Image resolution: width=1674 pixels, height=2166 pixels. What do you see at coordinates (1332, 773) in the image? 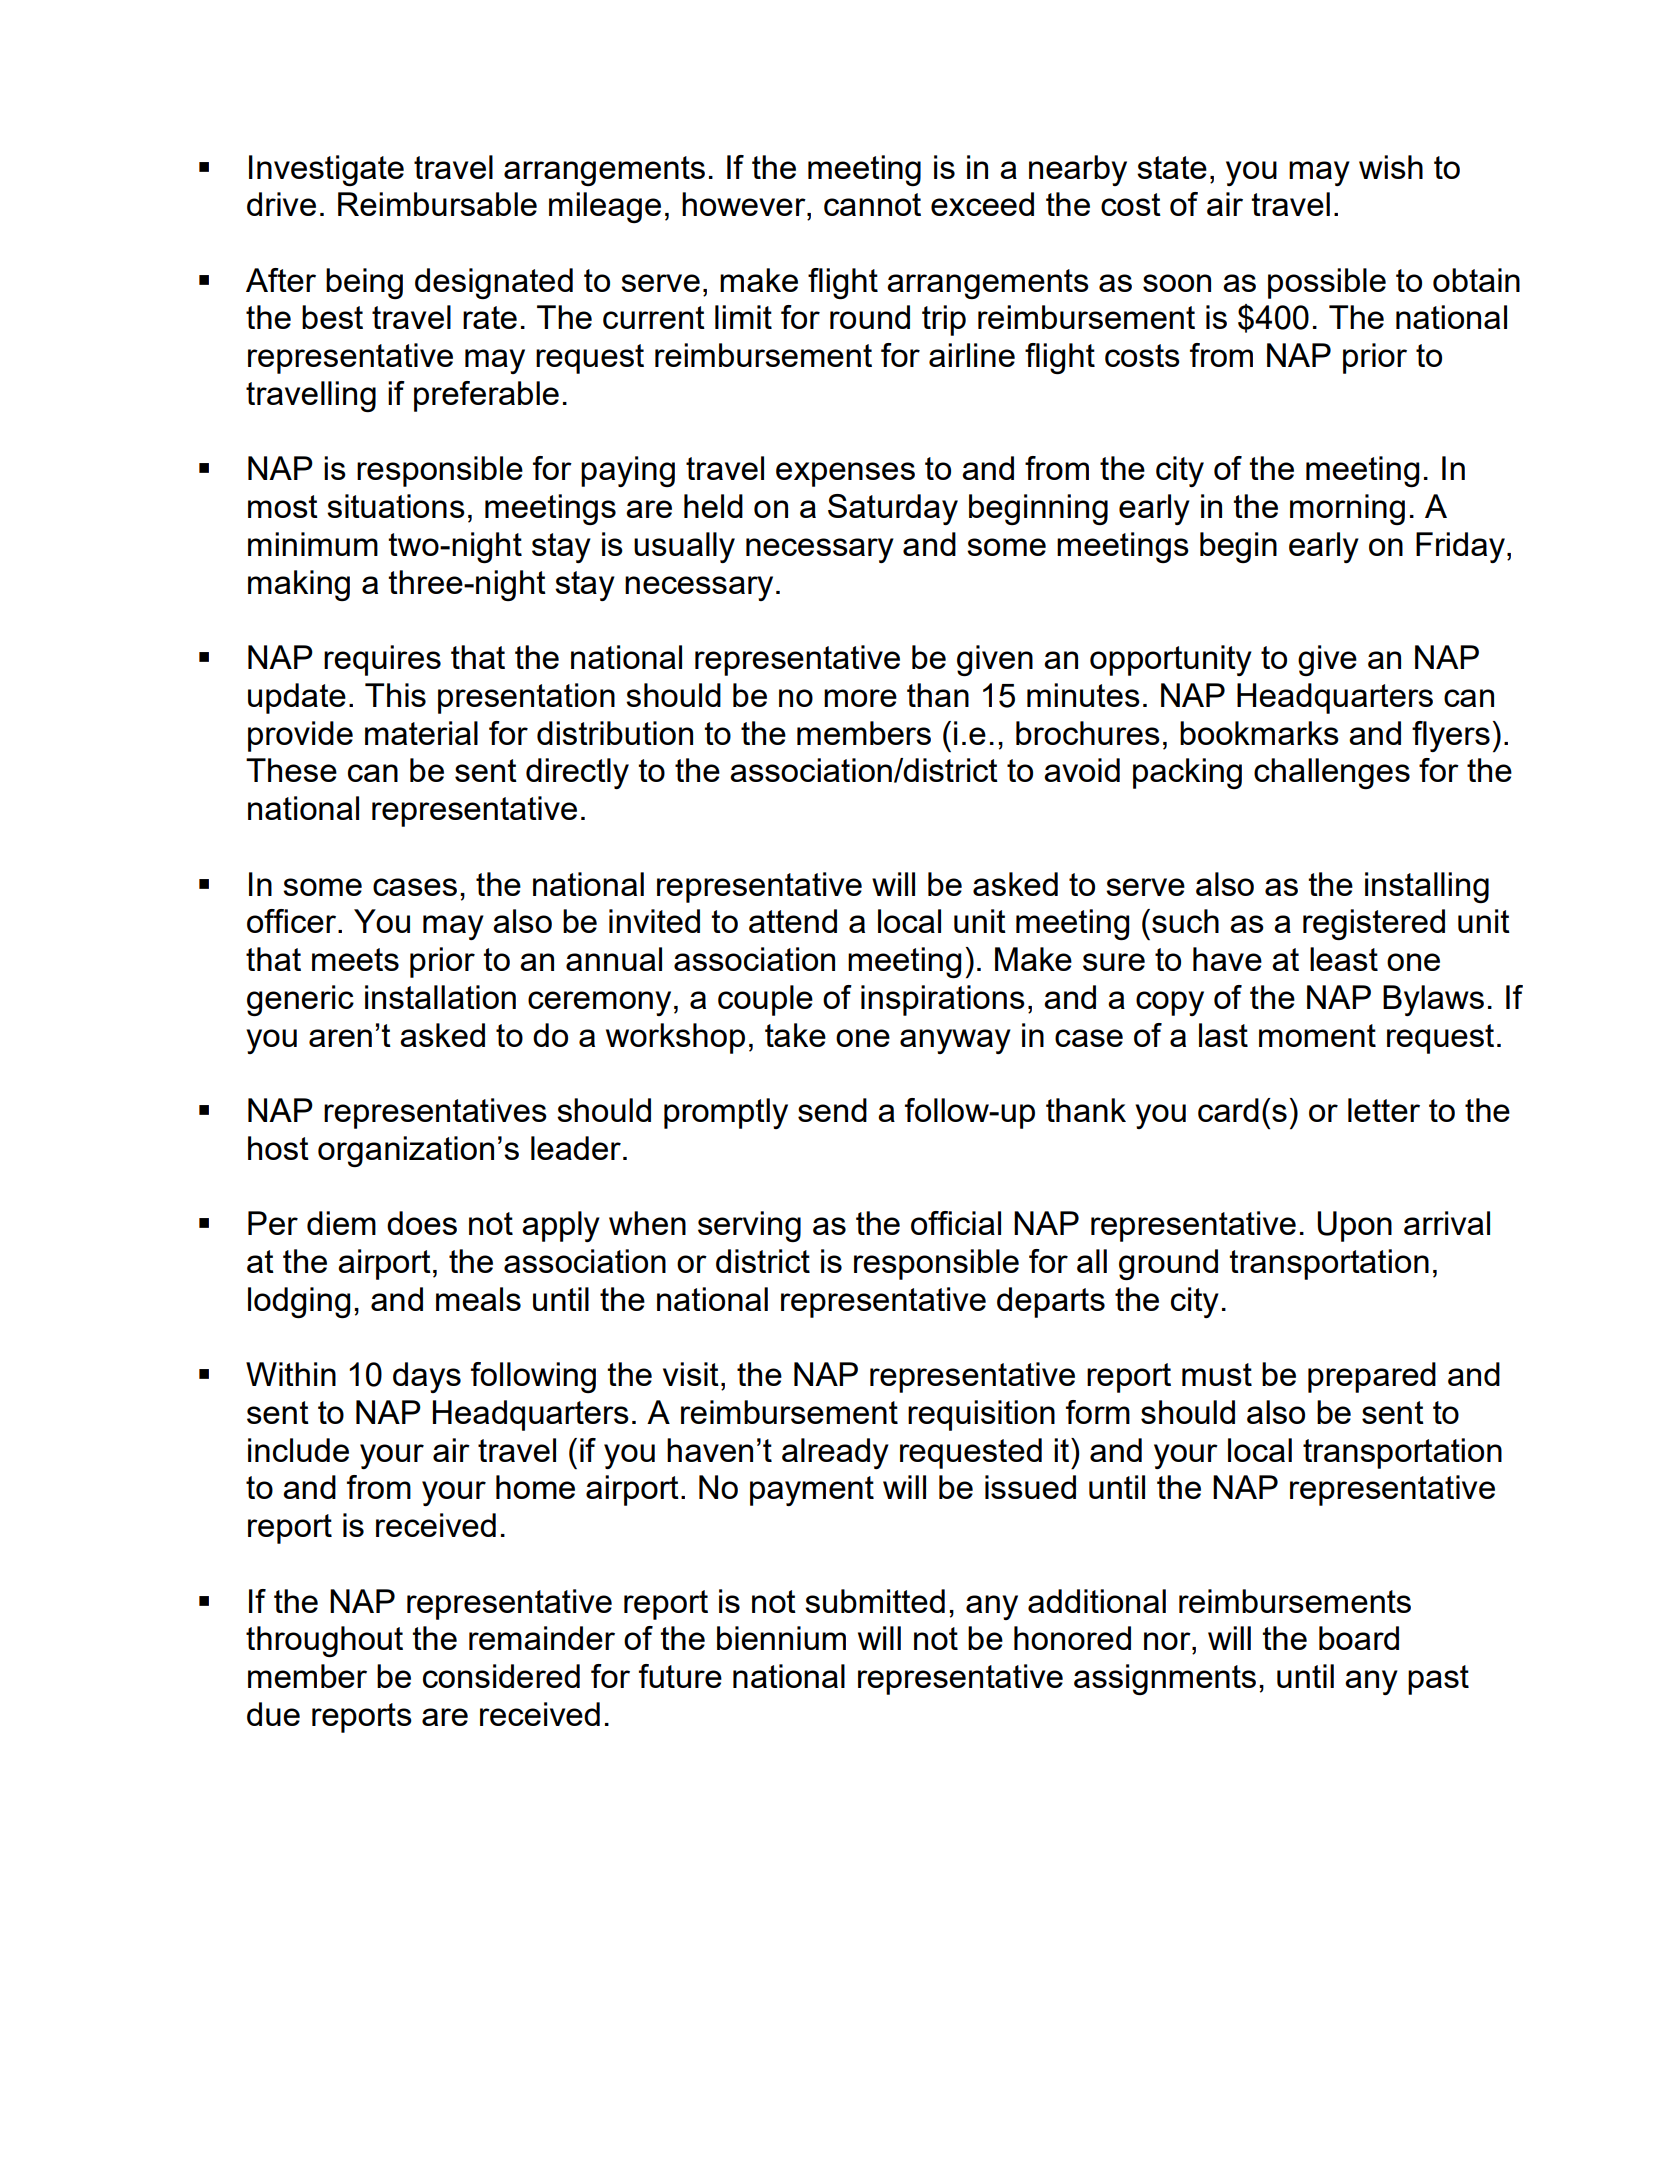
I see `challenges` at bounding box center [1332, 773].
